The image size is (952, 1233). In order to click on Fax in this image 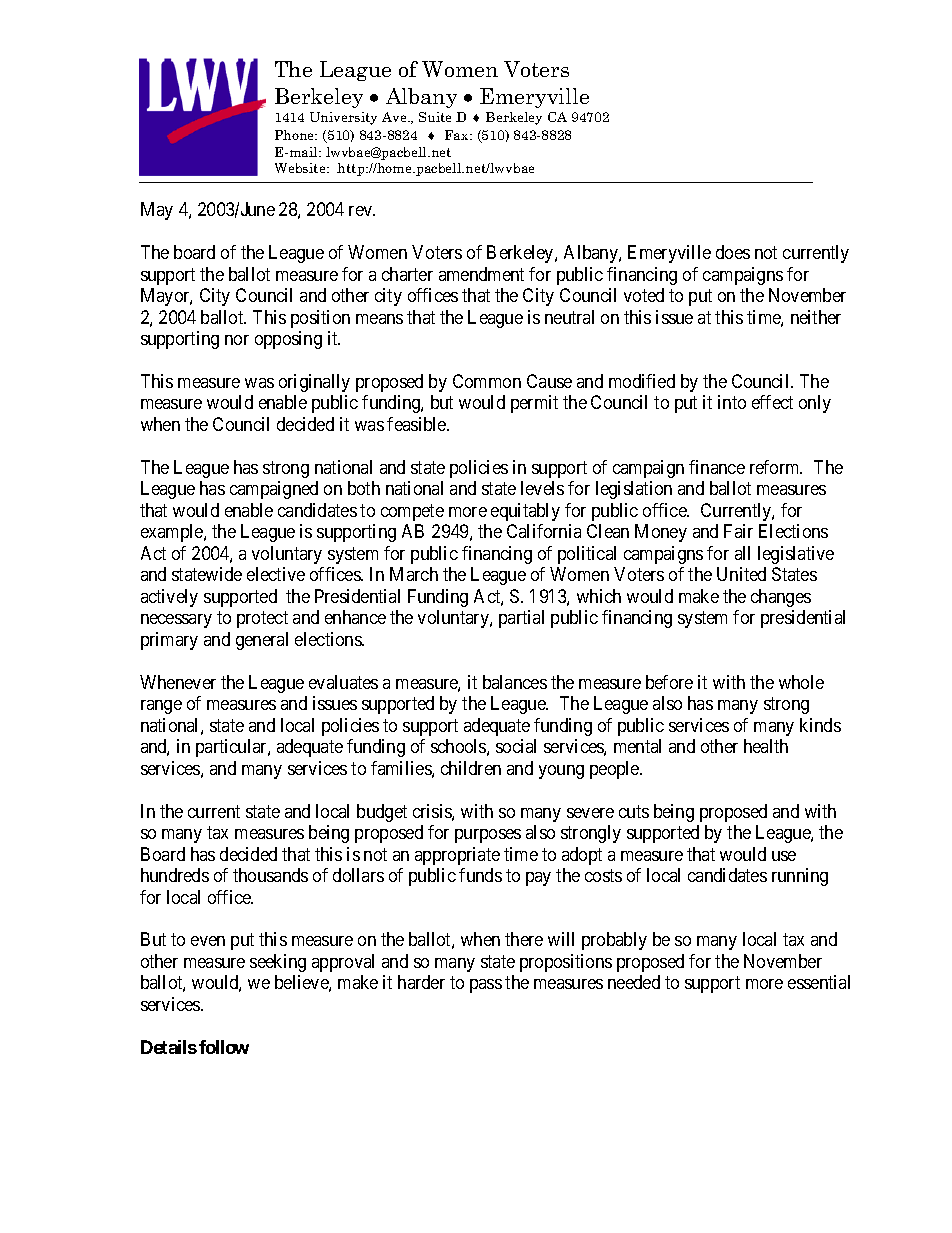, I will do `click(458, 135)`.
